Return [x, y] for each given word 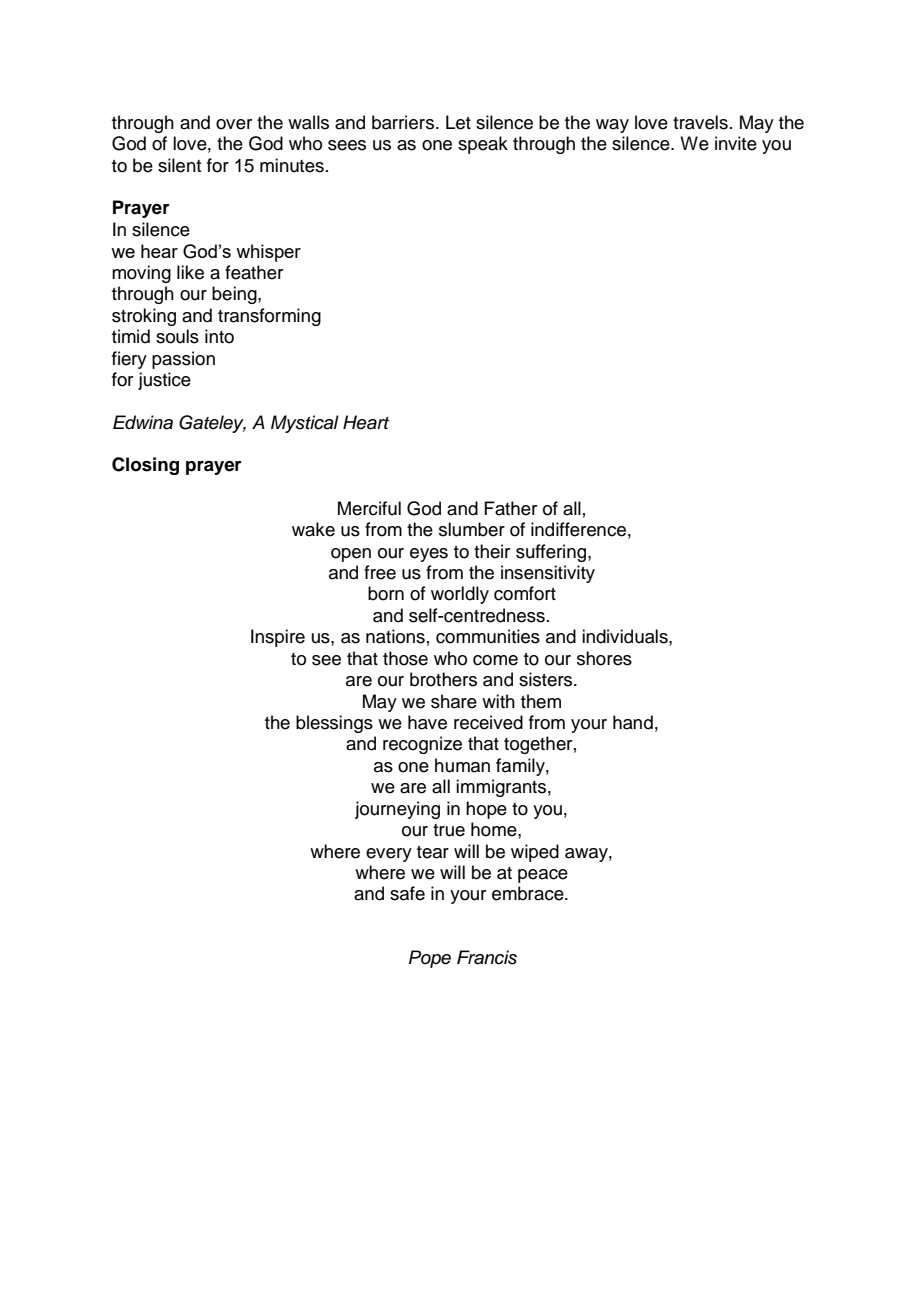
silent [179, 165]
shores [604, 658]
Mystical [305, 424]
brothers [443, 679]
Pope [430, 959]
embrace [529, 893]
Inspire [278, 638]
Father [510, 508]
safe [407, 893]
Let [458, 122]
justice [164, 381]
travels [700, 122]
